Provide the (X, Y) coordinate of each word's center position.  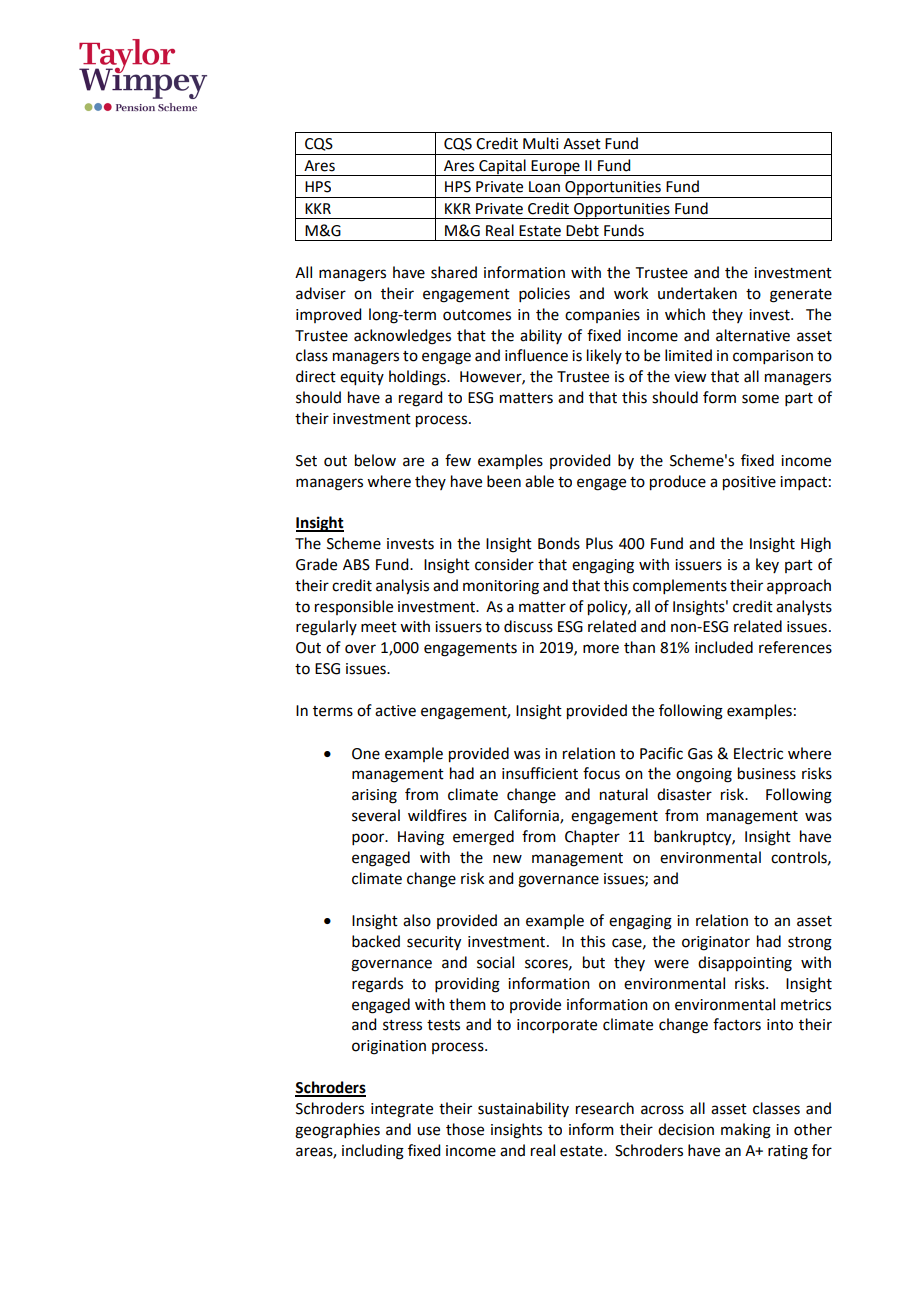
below (375, 460)
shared (454, 272)
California (527, 816)
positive (749, 483)
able (539, 481)
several (376, 815)
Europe (556, 168)
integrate (402, 1110)
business (767, 773)
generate (801, 296)
